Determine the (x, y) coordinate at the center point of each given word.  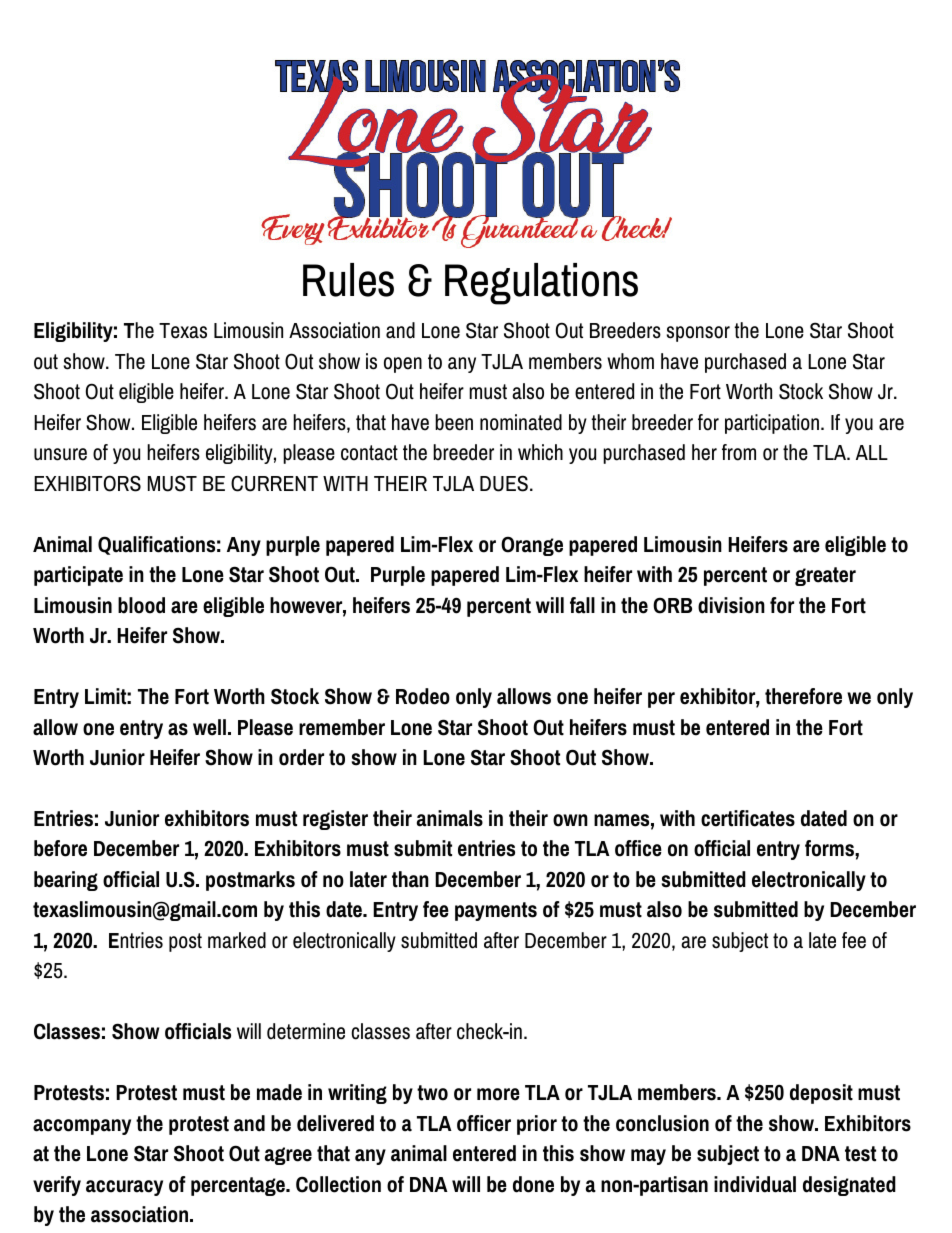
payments (496, 911)
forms (830, 848)
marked (237, 940)
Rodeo (423, 696)
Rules (348, 280)
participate (78, 576)
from (739, 452)
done (533, 1184)
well (209, 727)
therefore (803, 696)
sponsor (698, 334)
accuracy (124, 1188)
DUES (504, 483)
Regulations (541, 284)
